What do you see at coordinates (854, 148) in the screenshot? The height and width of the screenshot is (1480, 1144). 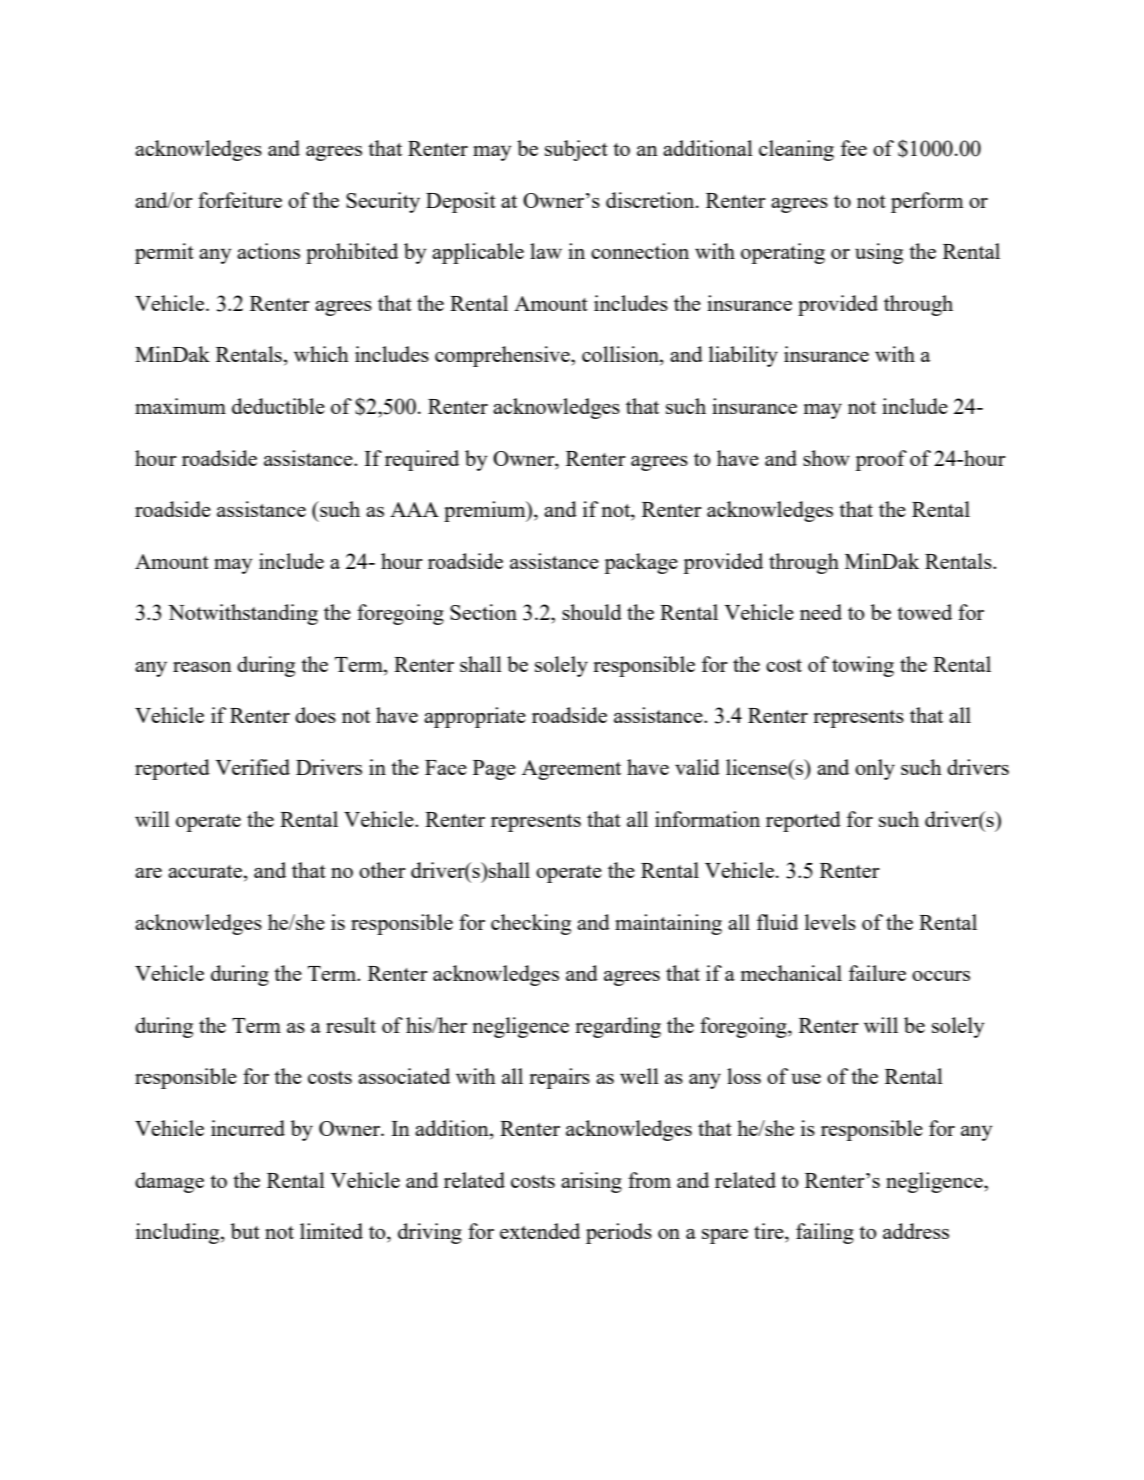 I see `fee` at bounding box center [854, 148].
